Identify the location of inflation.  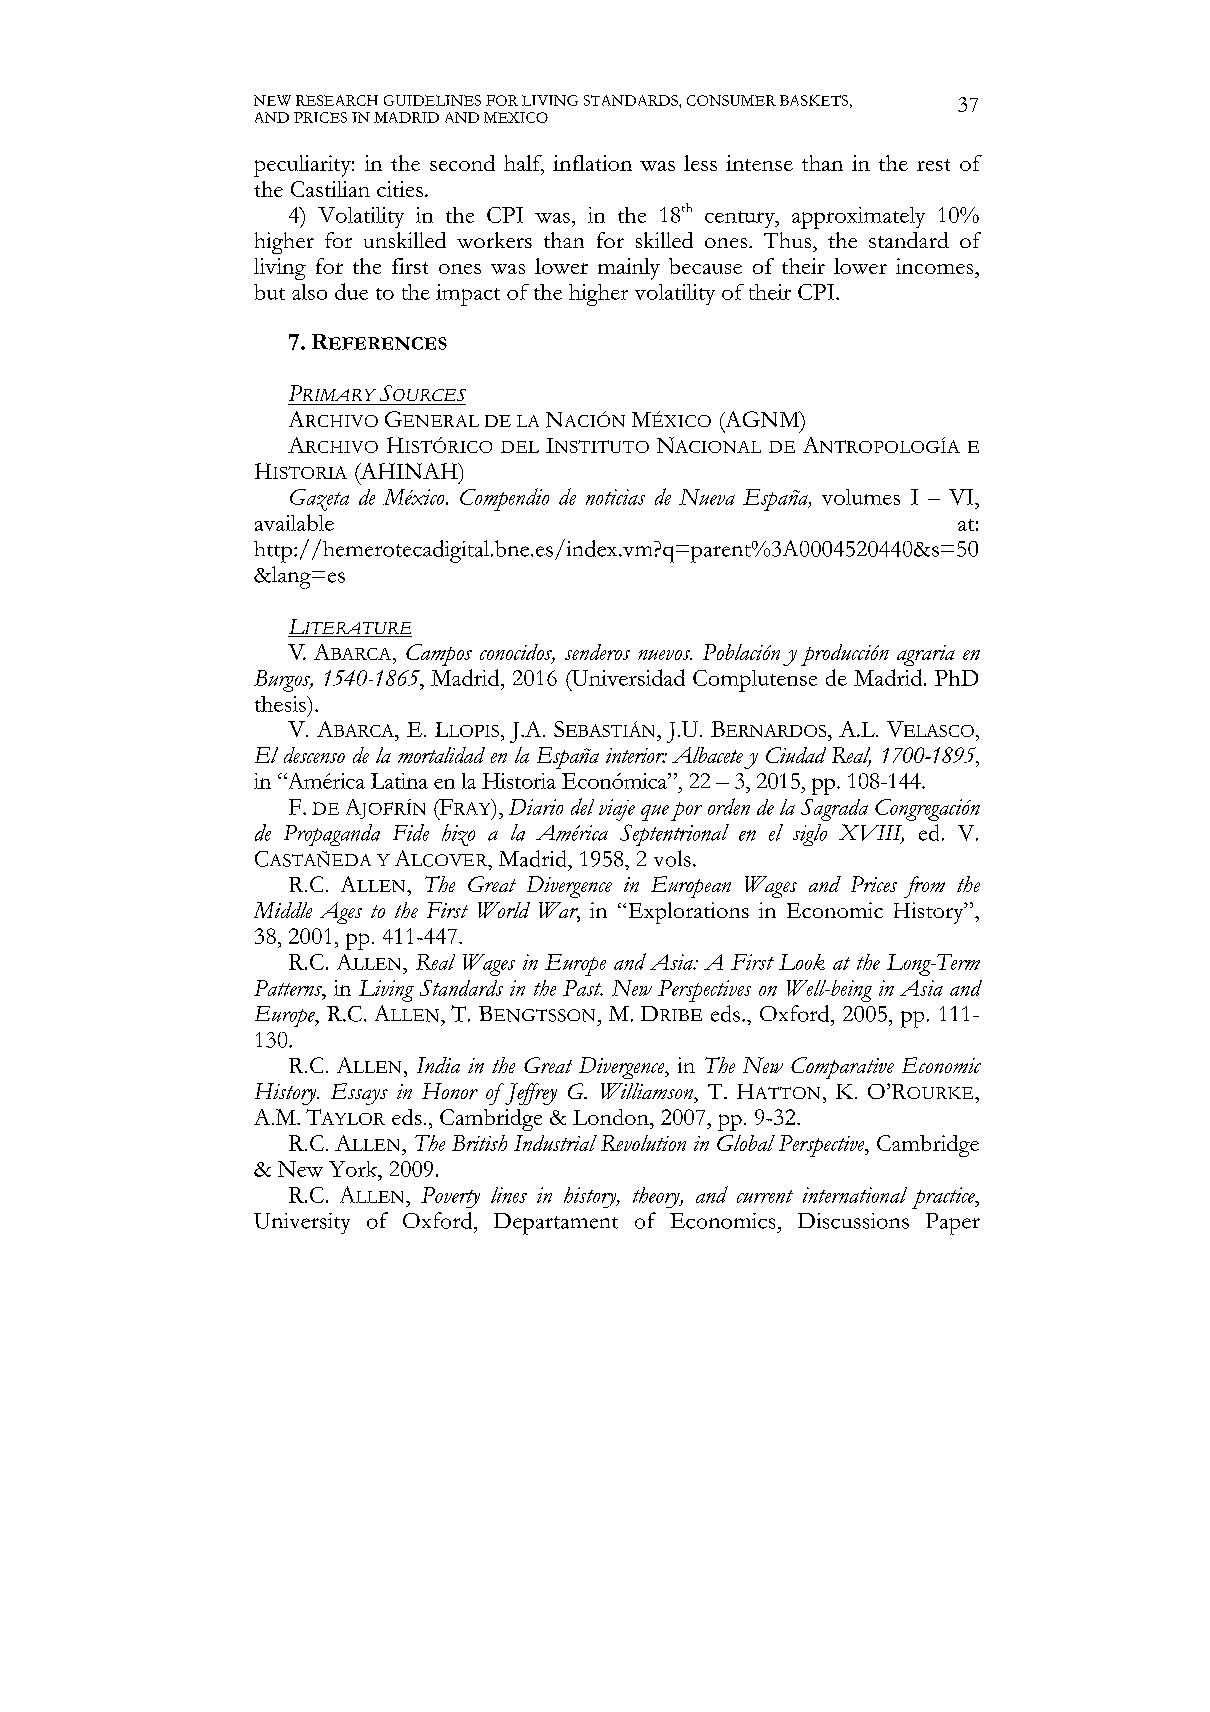
(592, 163).
